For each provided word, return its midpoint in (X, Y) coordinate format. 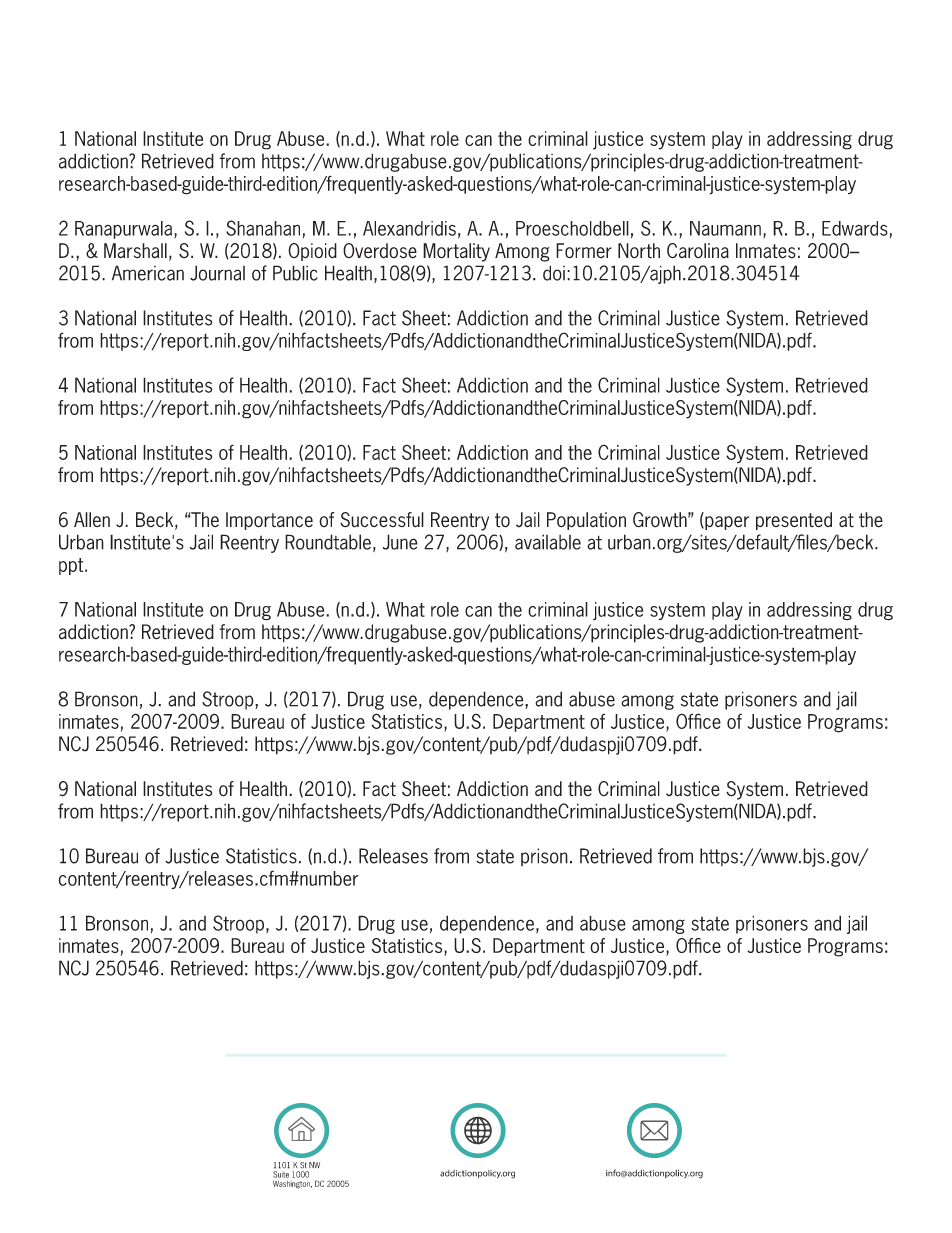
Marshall (135, 251)
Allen (92, 519)
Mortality (456, 252)
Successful (382, 520)
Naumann (725, 228)
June (400, 542)
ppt (72, 566)
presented (794, 521)
